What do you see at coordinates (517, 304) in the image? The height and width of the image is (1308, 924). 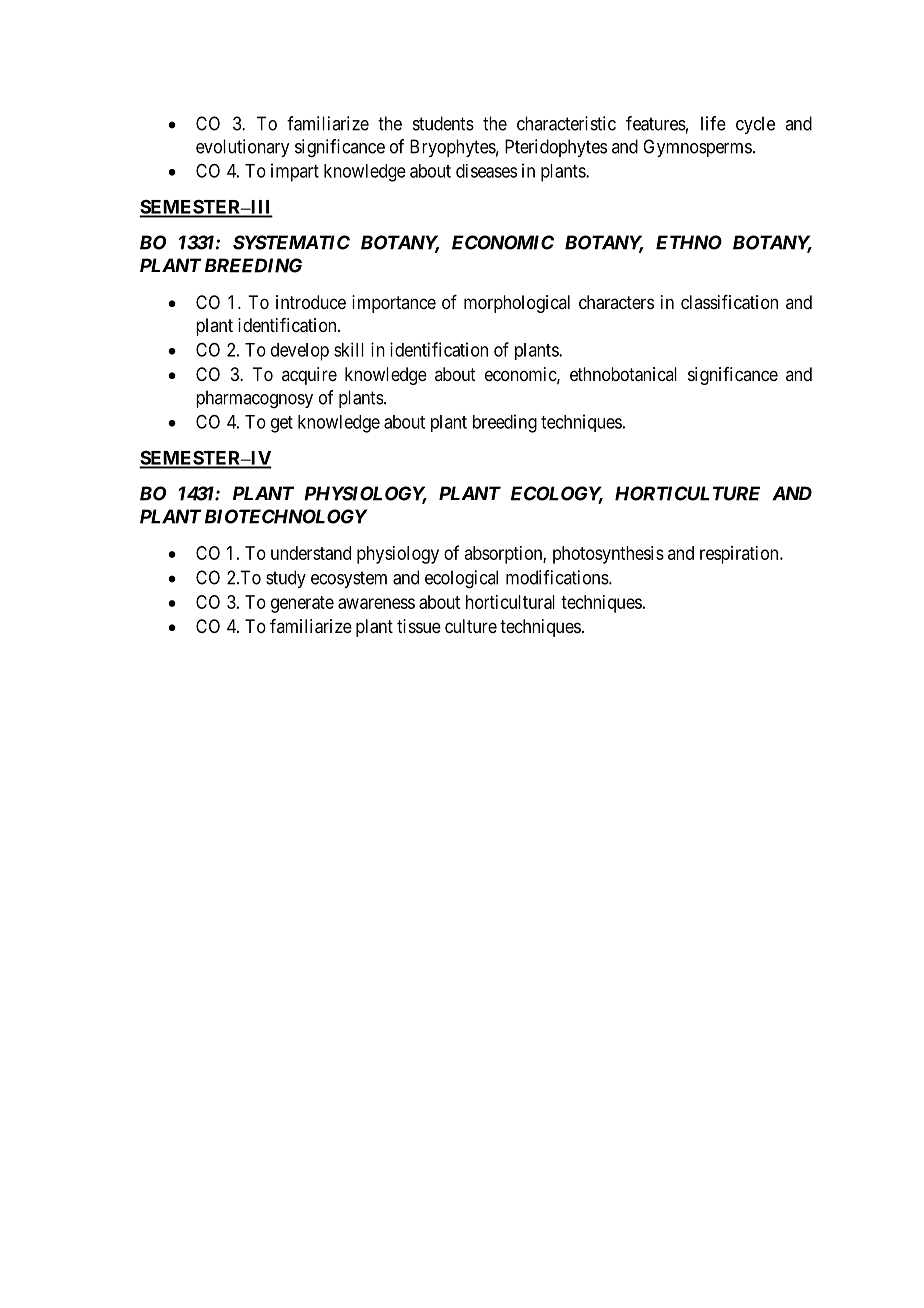 I see `morphological` at bounding box center [517, 304].
